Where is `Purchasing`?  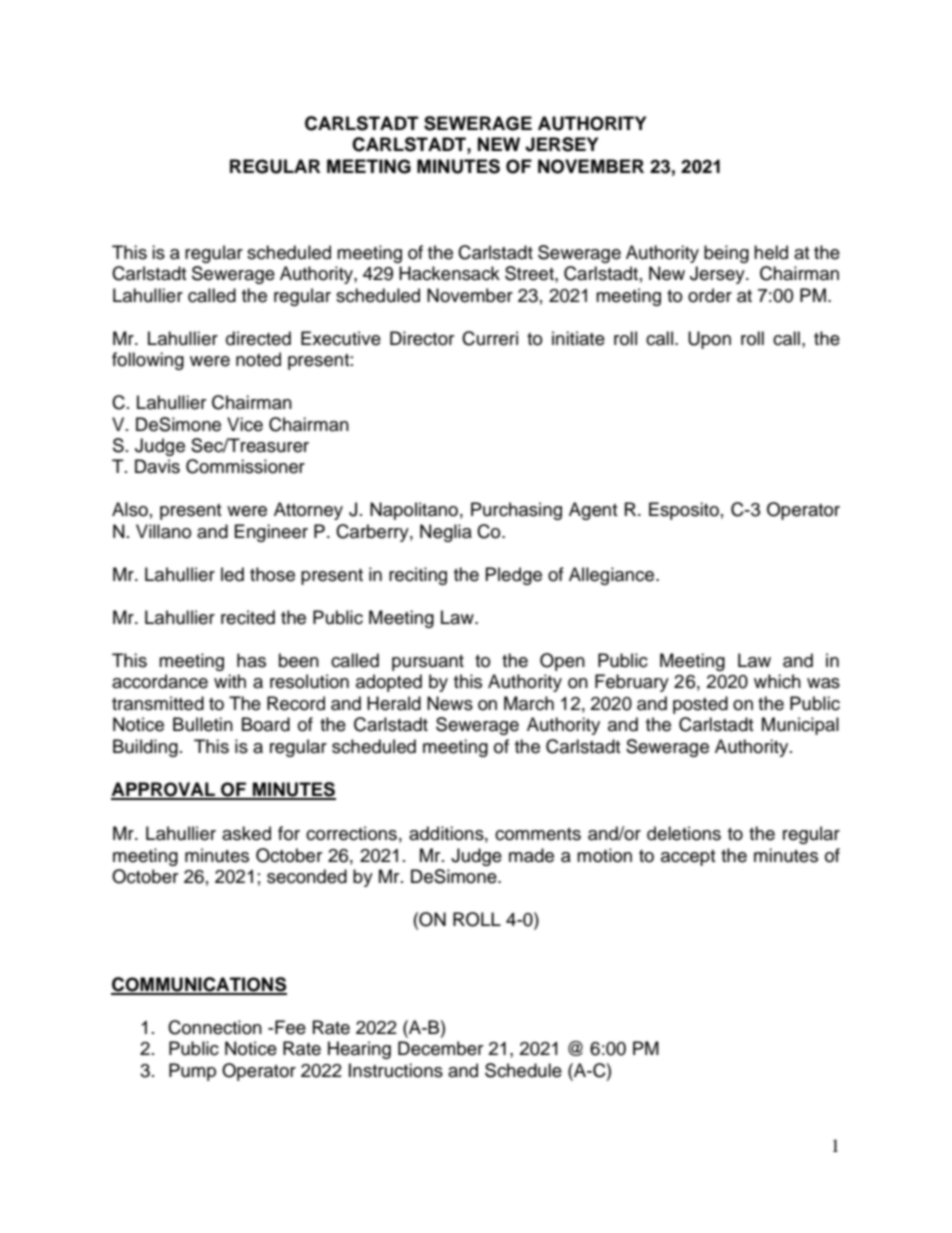
Purchasing is located at coordinates (516, 511).
